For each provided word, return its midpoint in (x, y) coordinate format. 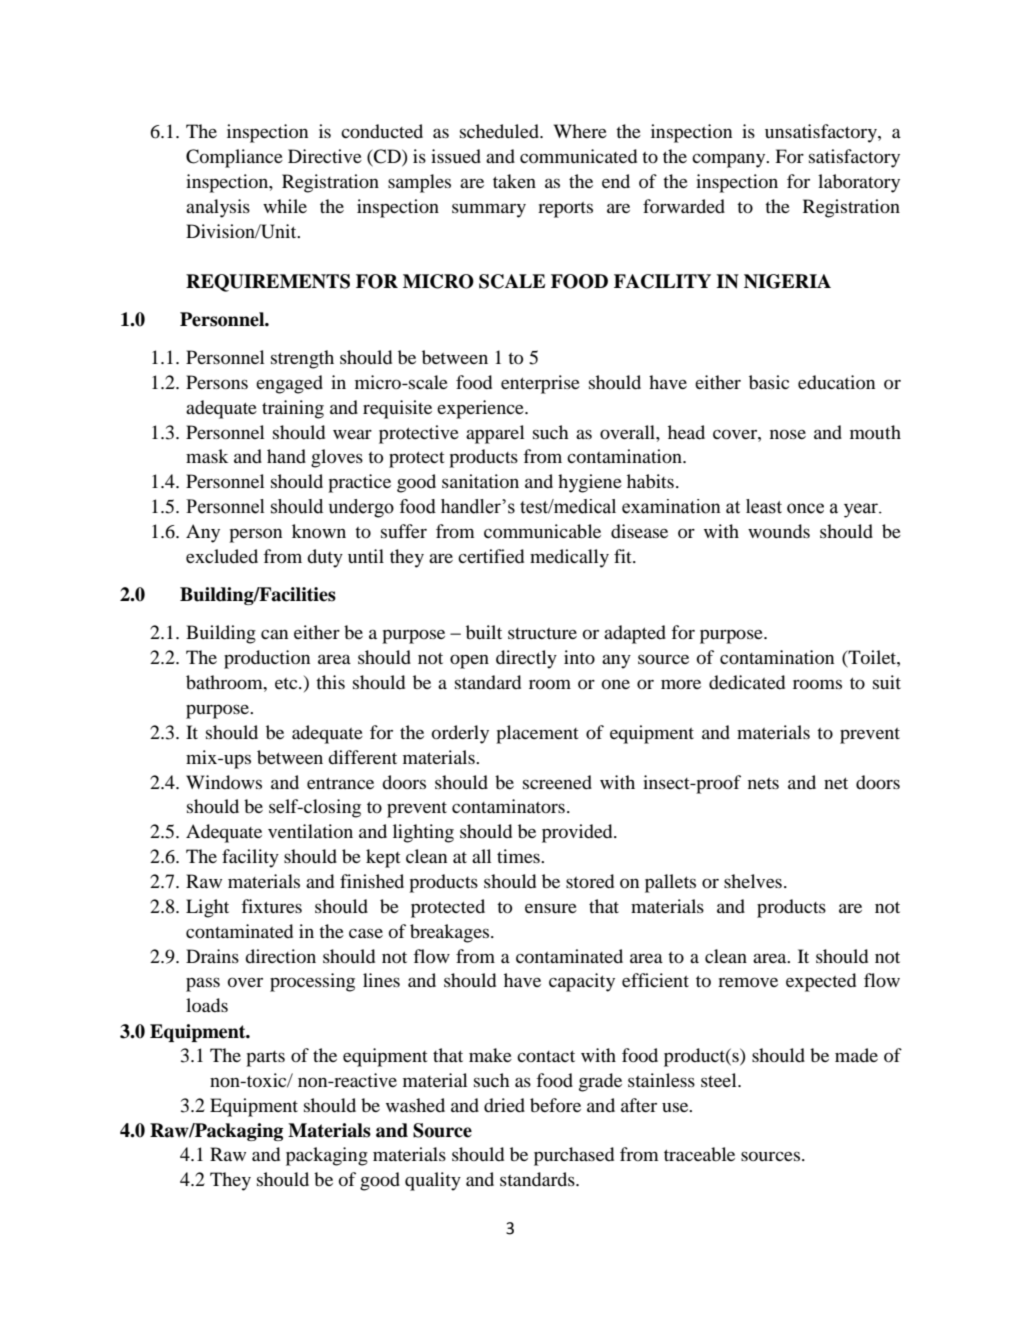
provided (578, 833)
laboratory (859, 183)
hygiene (590, 483)
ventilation (310, 831)
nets (763, 783)
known (319, 531)
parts (265, 1059)
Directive (325, 156)
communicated (578, 156)
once (805, 508)
